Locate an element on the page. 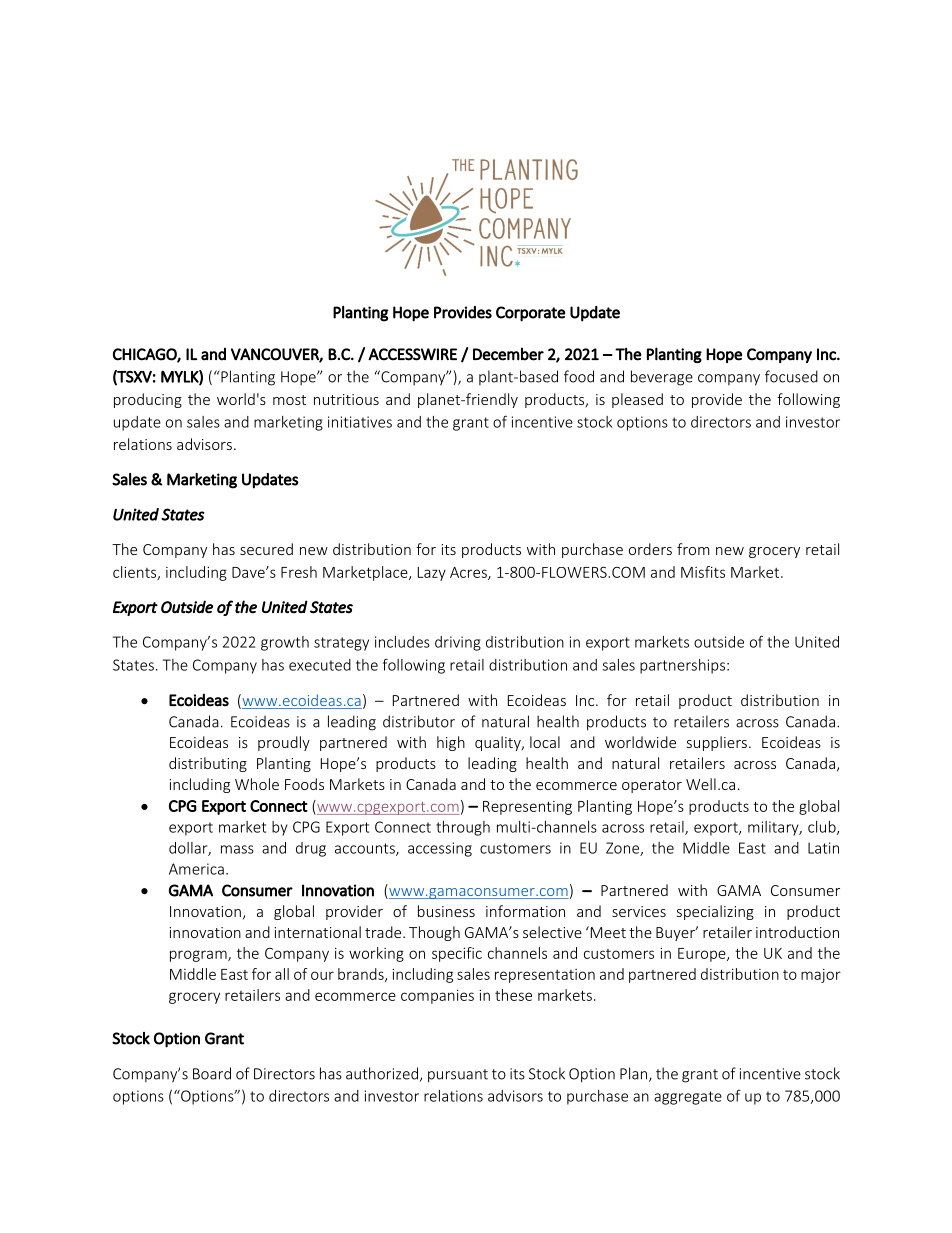  most is located at coordinates (289, 400).
